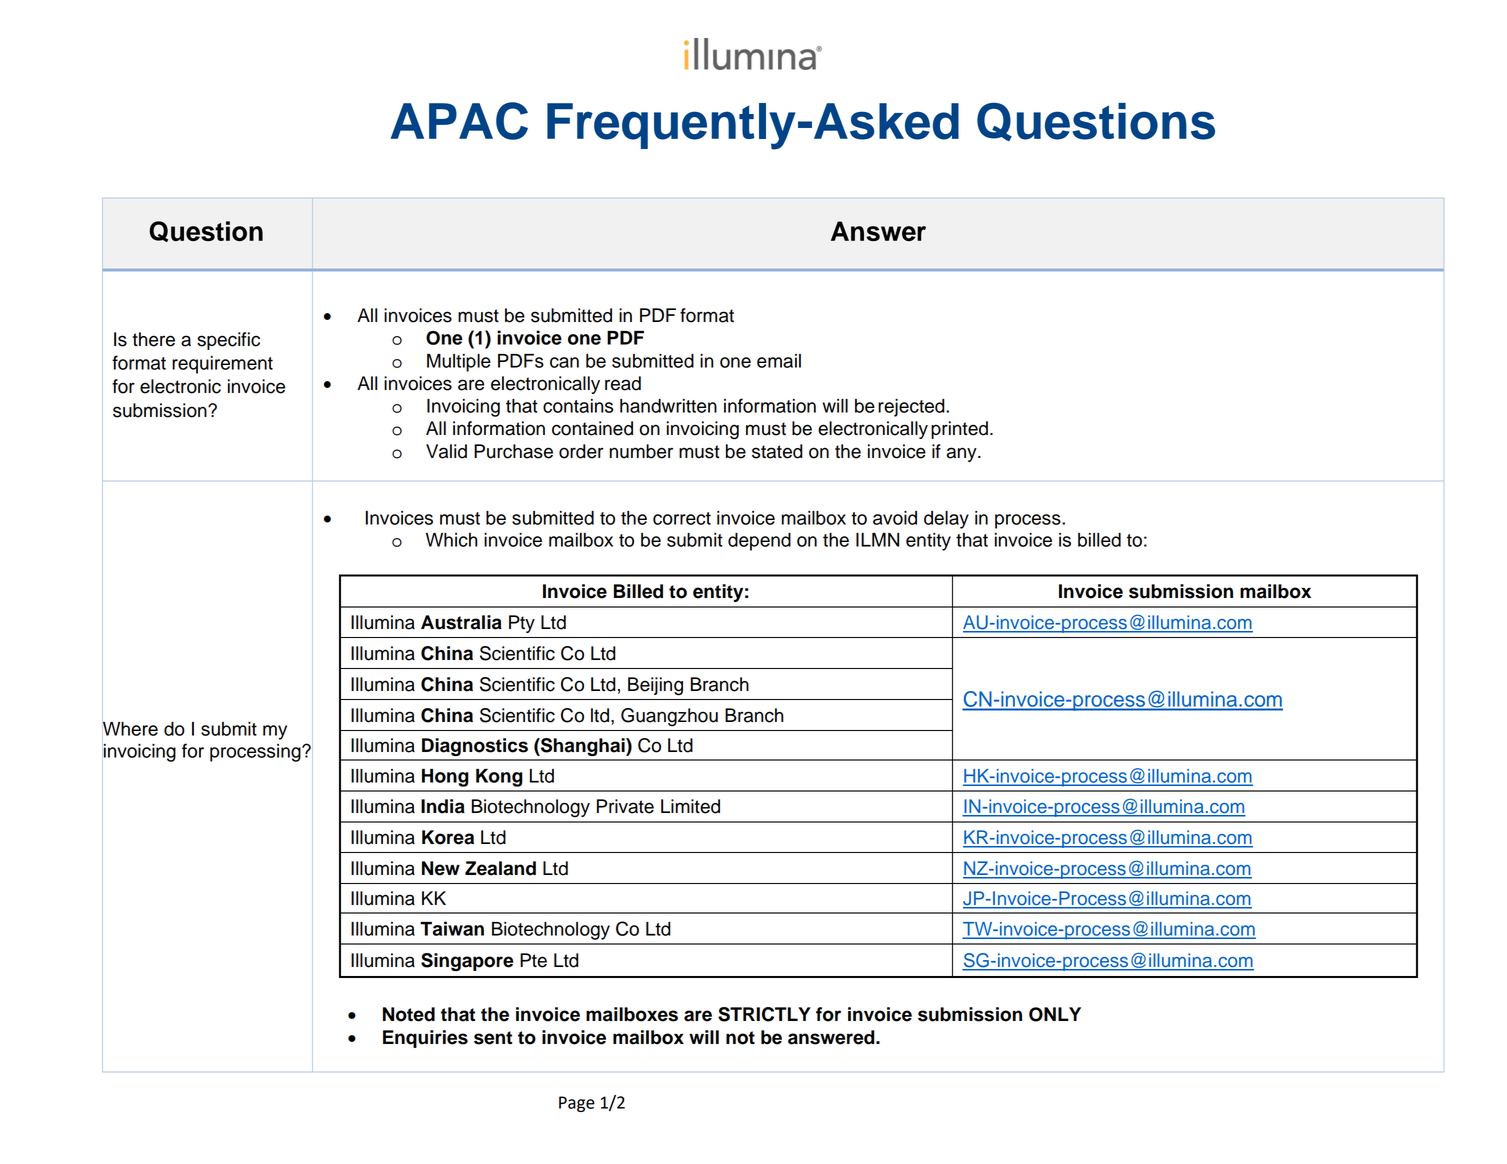 The height and width of the image is (1164, 1507). Describe the element at coordinates (581, 451) in the image. I see `order` at that location.
